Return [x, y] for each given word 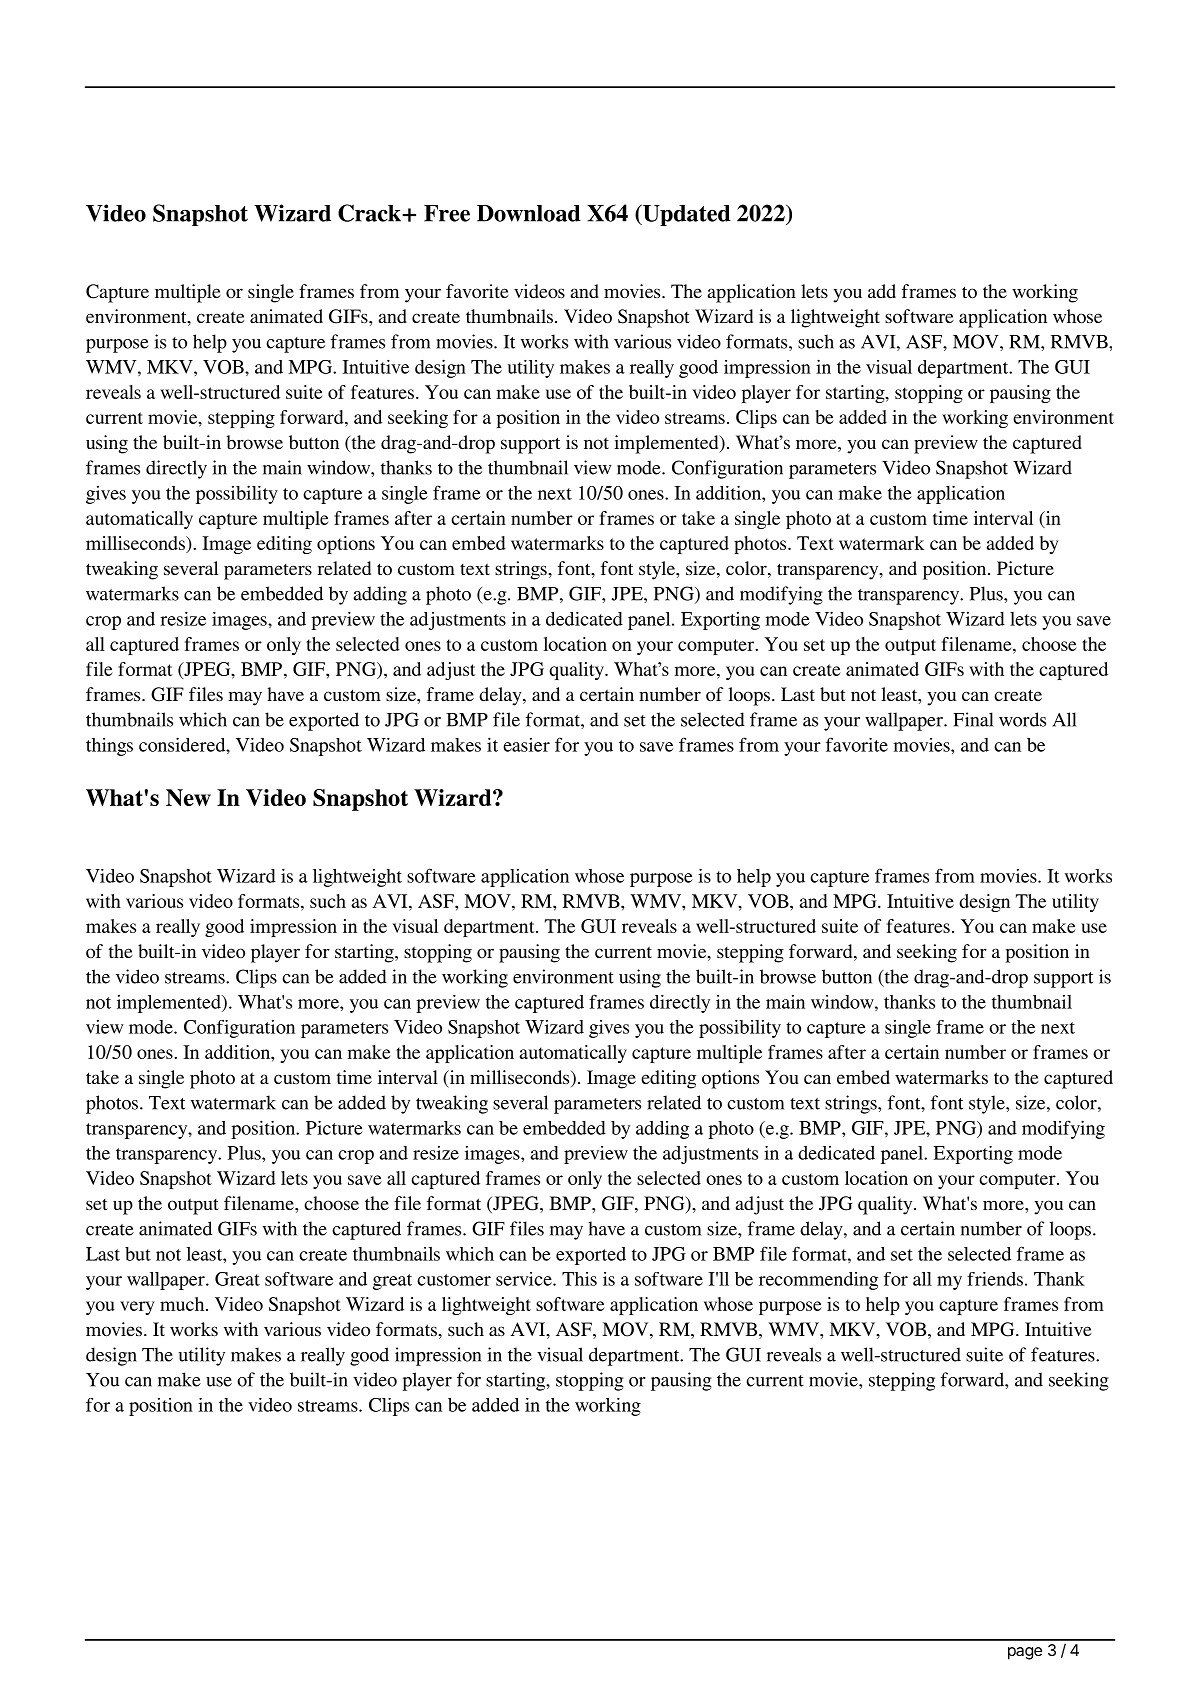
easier [526, 745]
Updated [685, 215]
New [188, 797]
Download [529, 213]
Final [973, 719]
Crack [370, 213]
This [579, 1279]
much [183, 1304]
